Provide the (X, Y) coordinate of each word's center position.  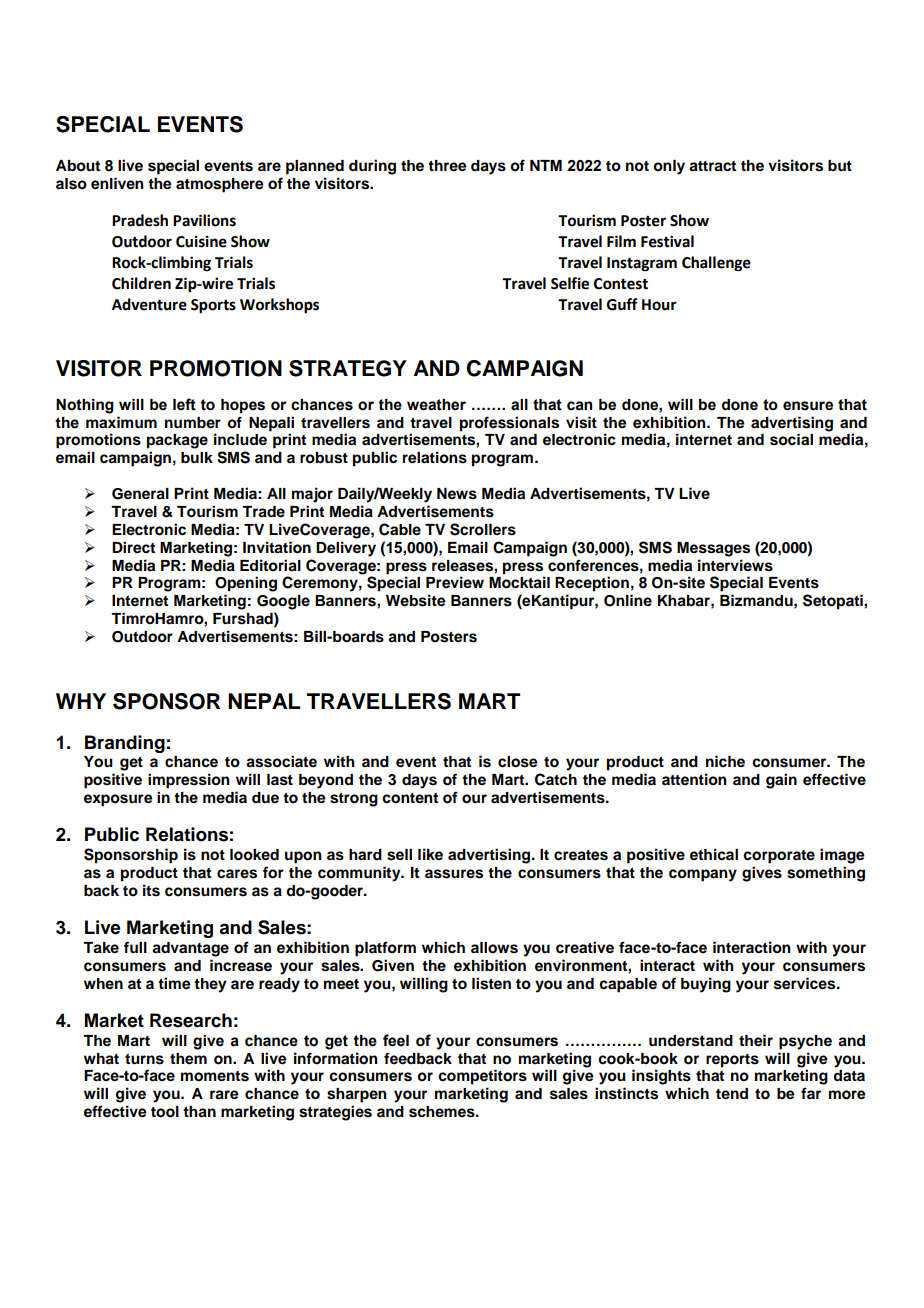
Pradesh (140, 220)
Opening (246, 584)
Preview (455, 582)
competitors (482, 1077)
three (447, 166)
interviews (735, 565)
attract (712, 166)
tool (165, 1112)
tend (732, 1094)
